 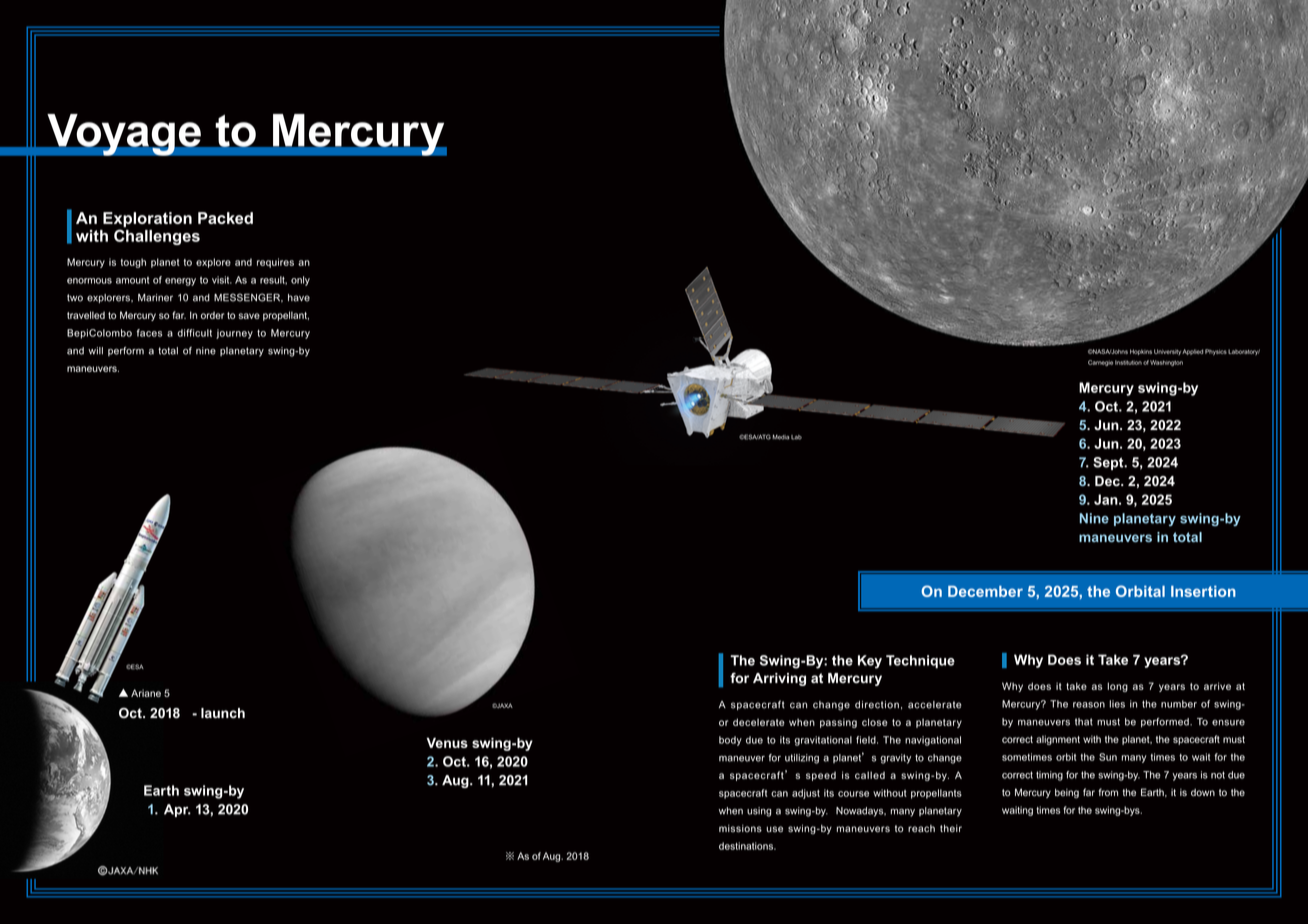 I want to click on Apr, so click(x=177, y=810).
